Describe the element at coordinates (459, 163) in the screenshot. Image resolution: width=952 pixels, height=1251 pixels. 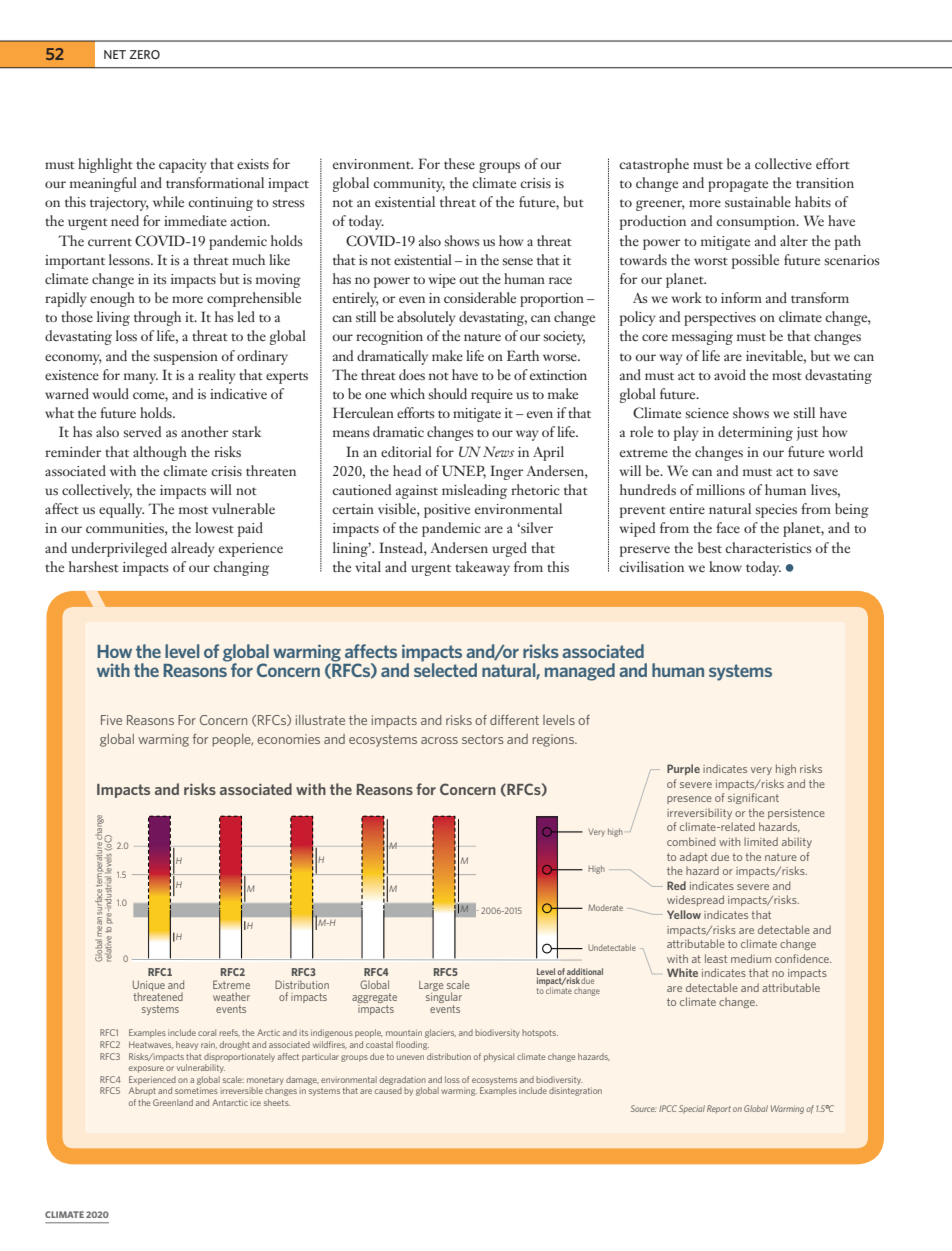
I see `these` at that location.
